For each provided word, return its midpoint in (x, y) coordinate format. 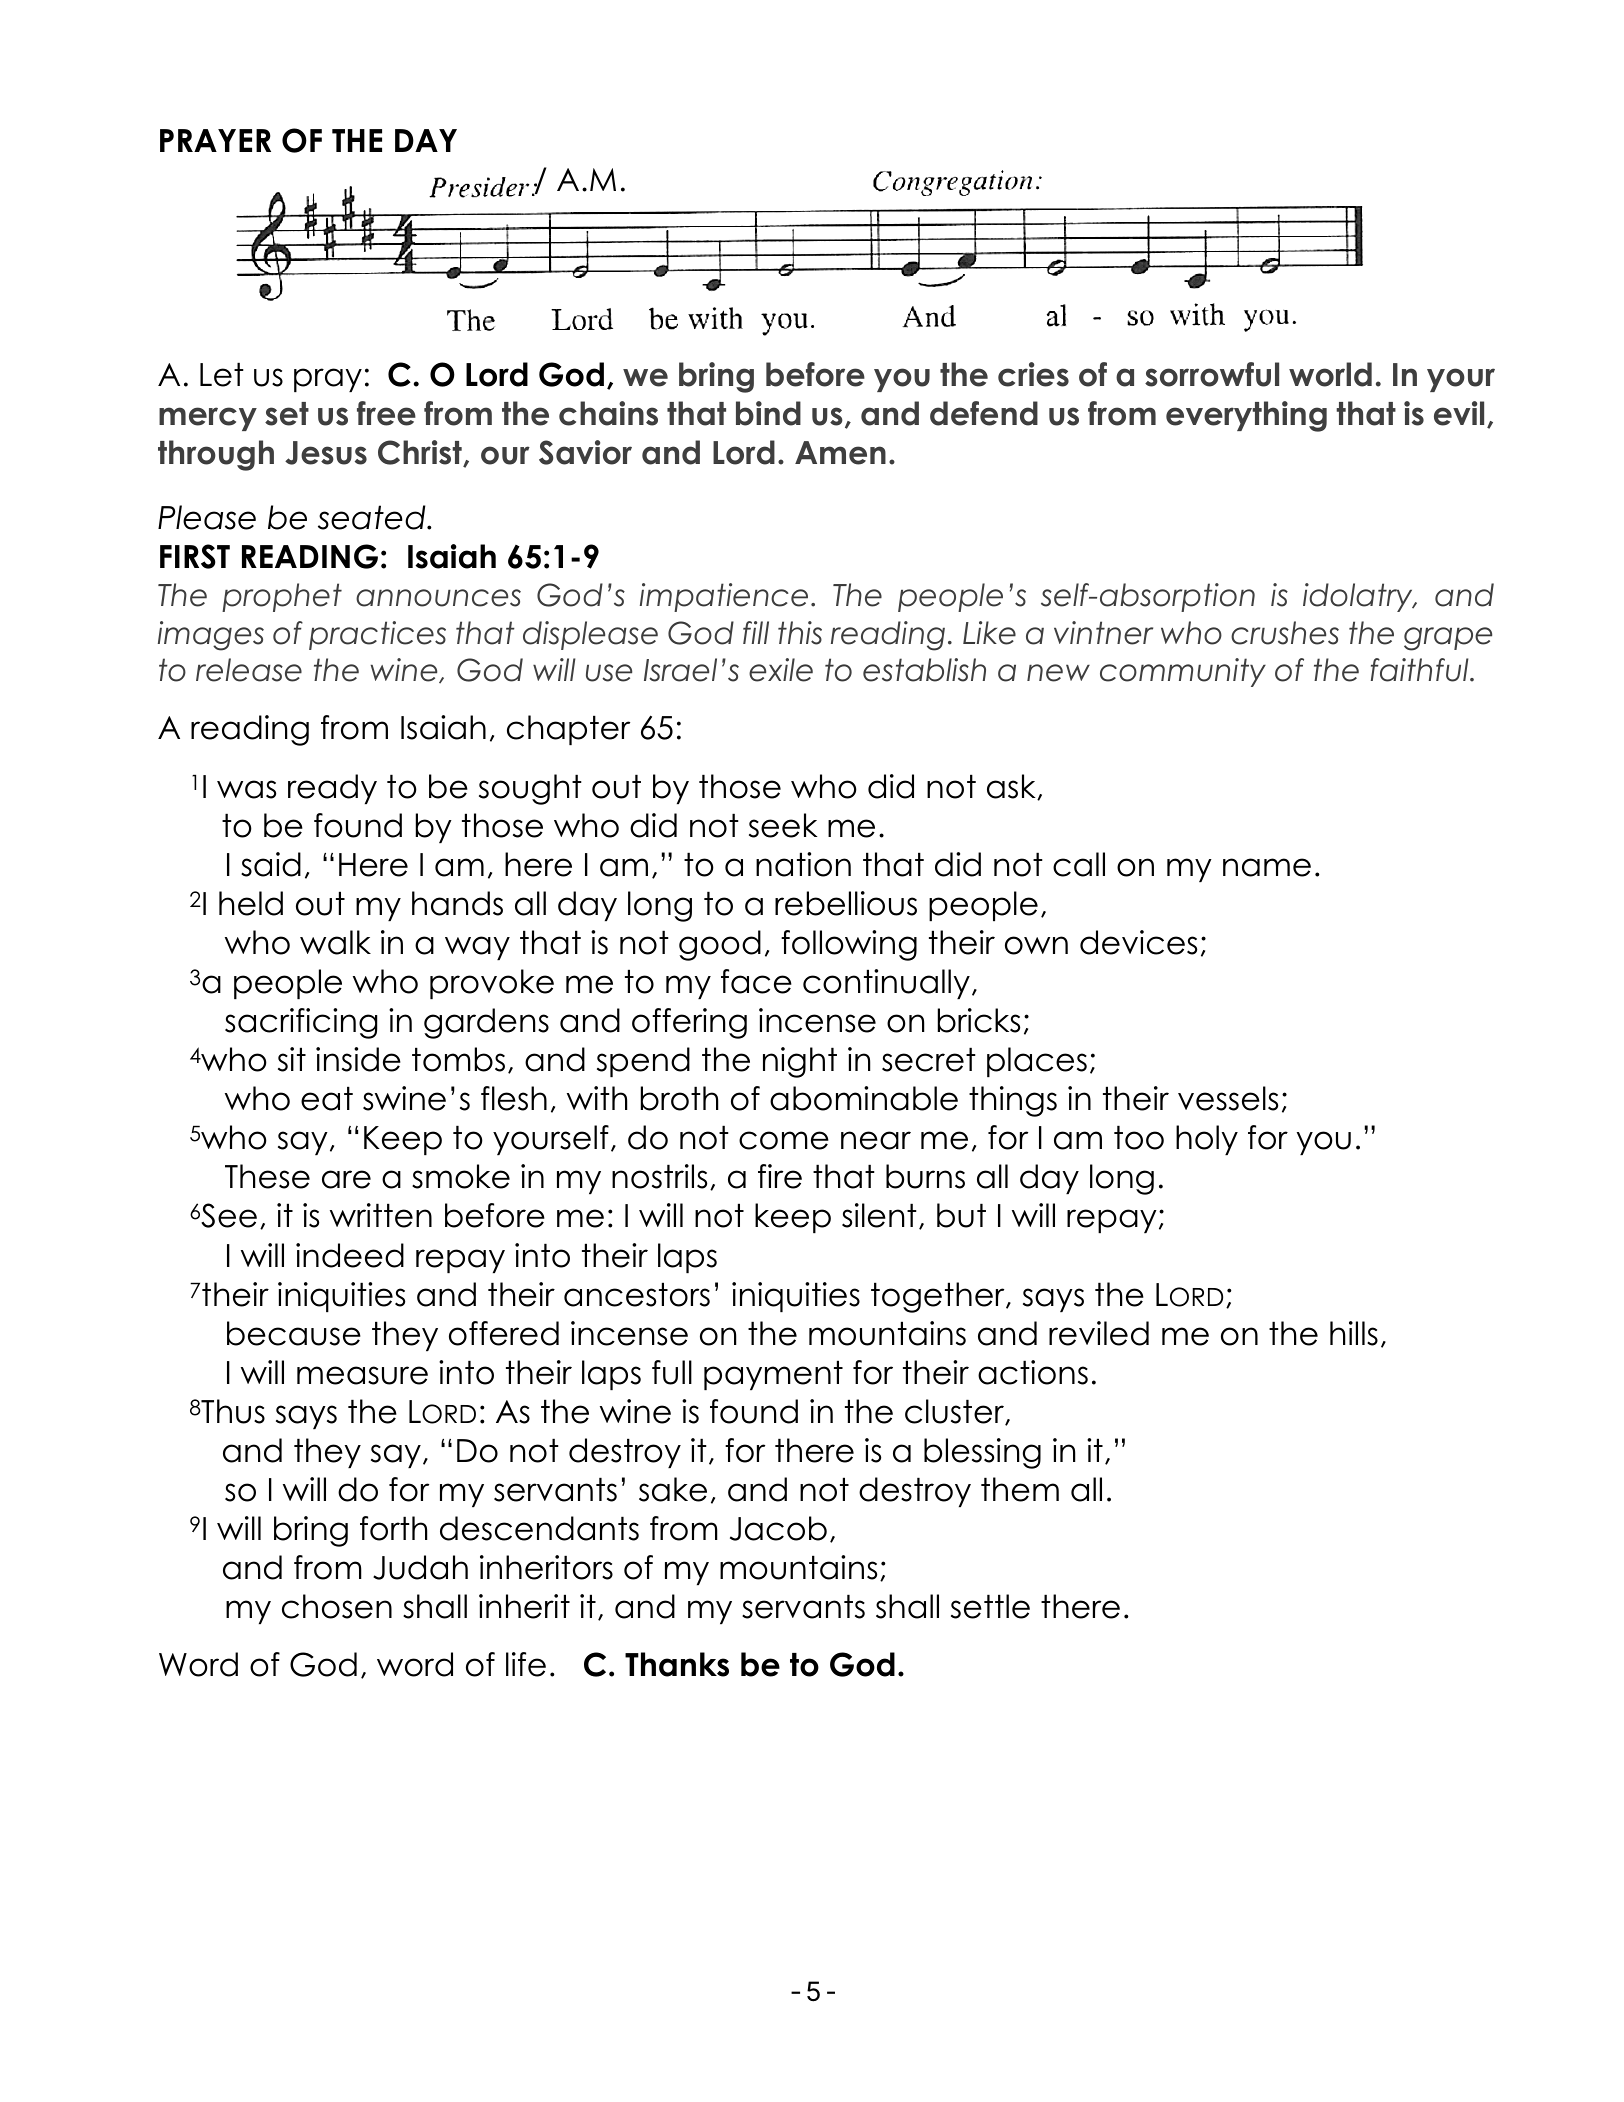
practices (377, 635)
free (386, 413)
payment (773, 1375)
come (784, 1140)
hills (1354, 1333)
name (1267, 867)
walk (335, 942)
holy (1207, 1140)
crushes (1285, 633)
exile (781, 670)
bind (768, 413)
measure (362, 1375)
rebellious (846, 903)
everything (1246, 416)
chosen (337, 1606)
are (346, 1179)
